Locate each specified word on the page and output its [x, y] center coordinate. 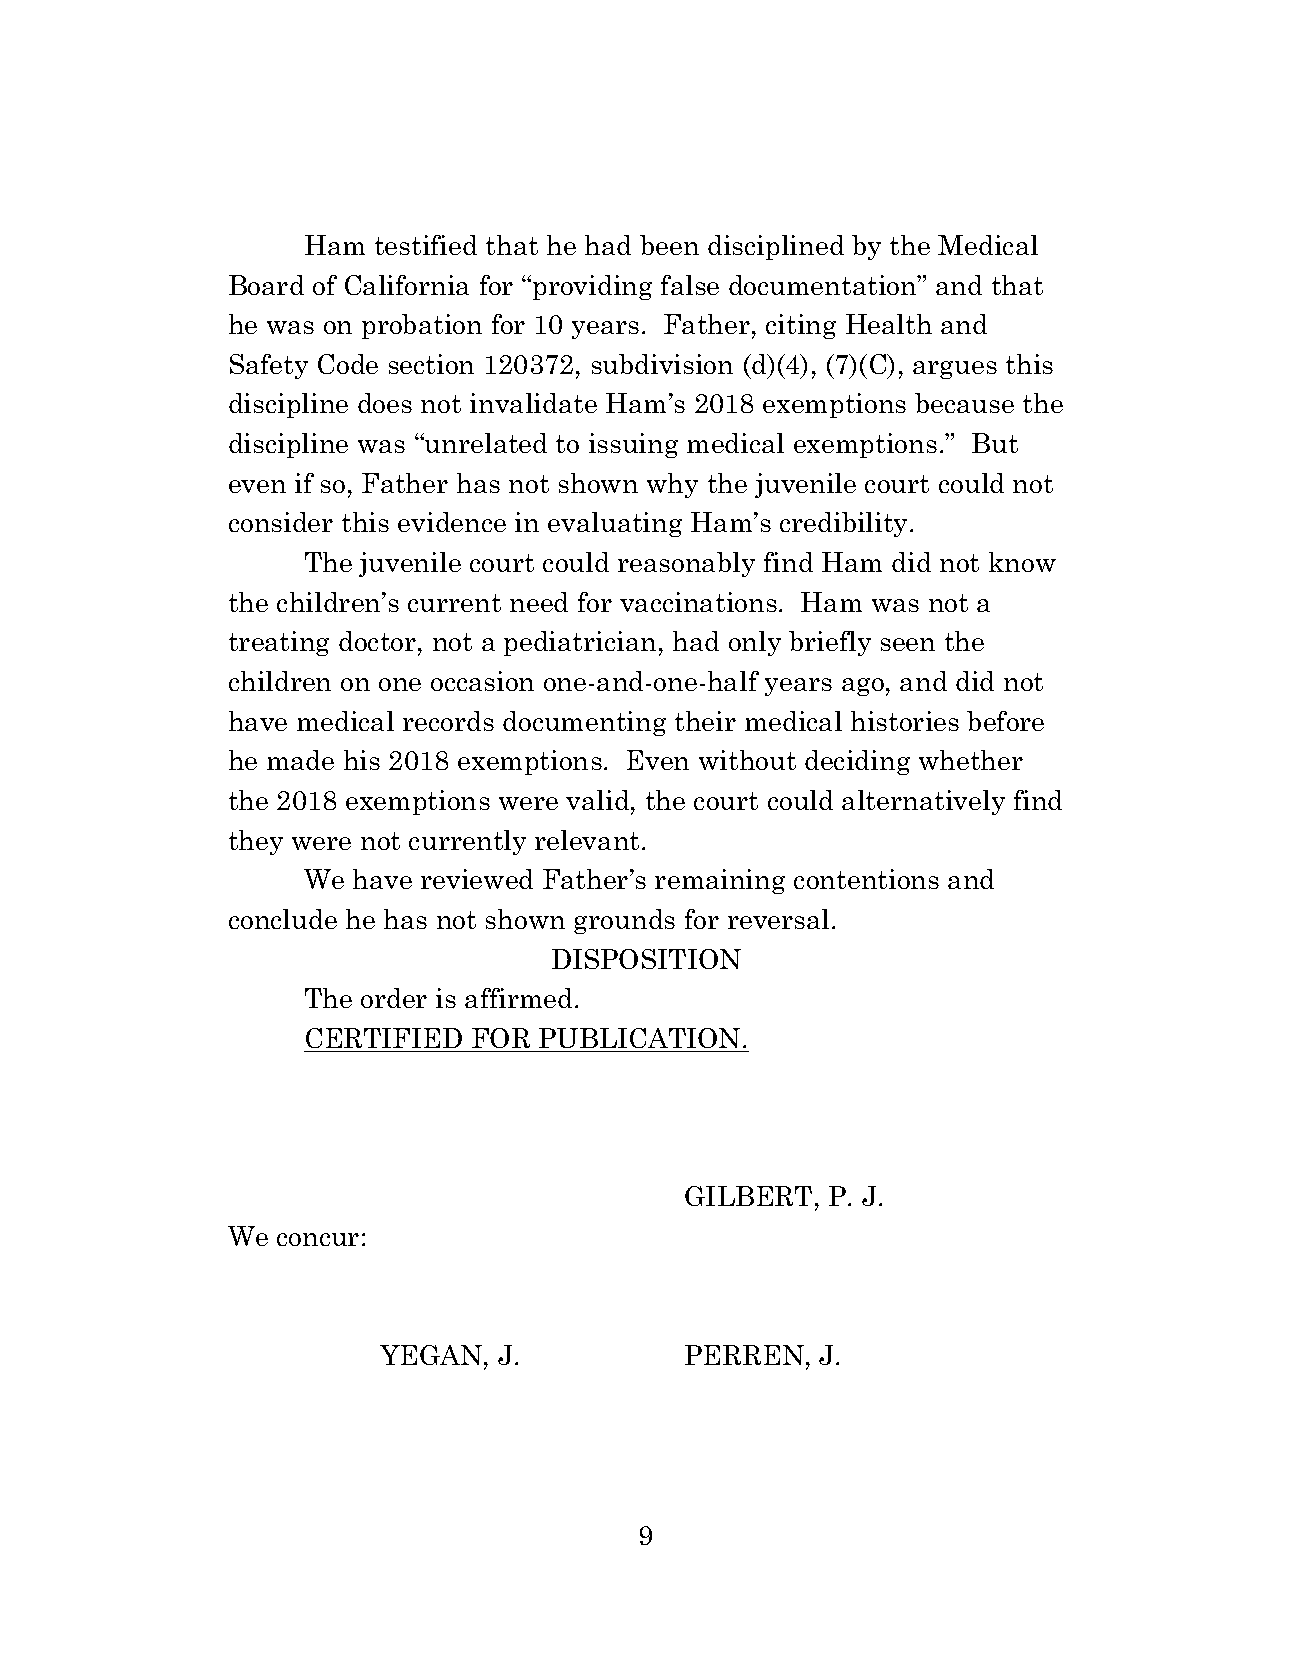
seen [908, 644]
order [394, 998]
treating [279, 643]
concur [318, 1239]
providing [592, 287]
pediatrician [580, 643]
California [407, 285]
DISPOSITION [646, 959]
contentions [866, 879]
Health [889, 324]
